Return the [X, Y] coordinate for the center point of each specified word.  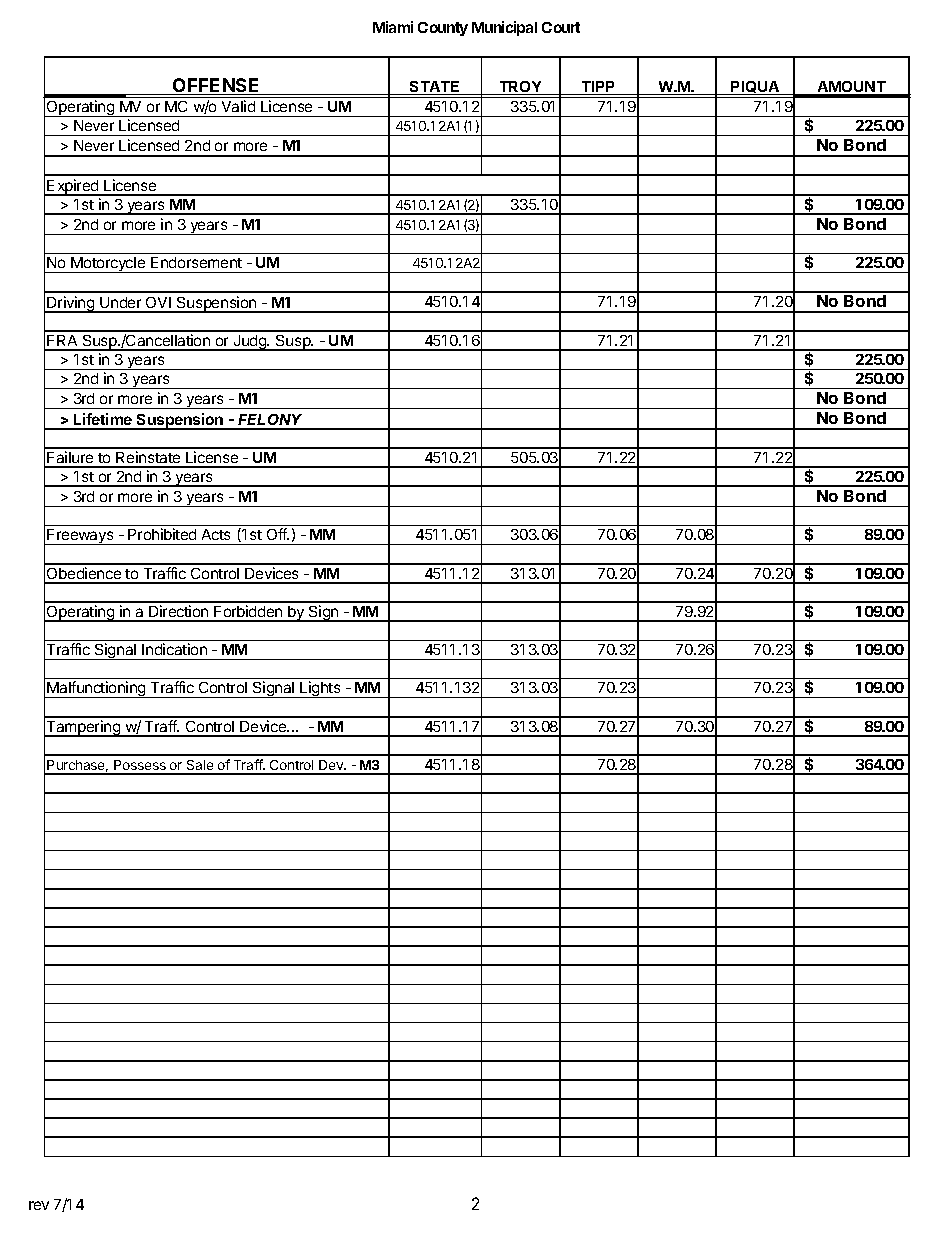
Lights [320, 689]
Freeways [81, 537]
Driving [71, 304]
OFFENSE [216, 86]
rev [39, 1205]
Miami [393, 27]
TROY [520, 88]
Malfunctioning [96, 689]
